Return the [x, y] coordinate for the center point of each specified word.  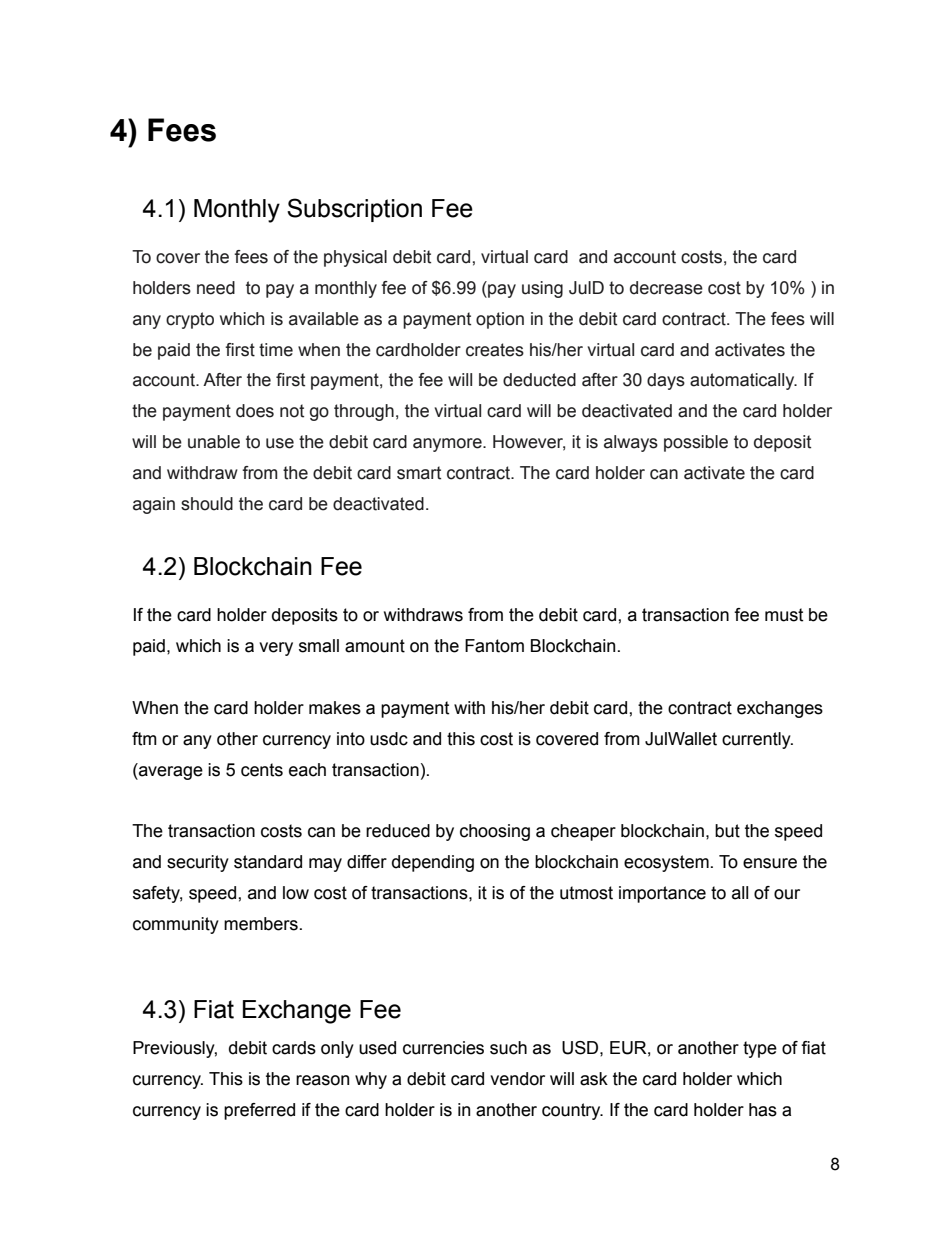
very [276, 649]
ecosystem [666, 863]
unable [214, 442]
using [542, 289]
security [198, 863]
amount [375, 646]
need [216, 288]
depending [433, 863]
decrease [666, 288]
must [784, 615]
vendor [517, 1079]
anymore [448, 445]
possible [696, 443]
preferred [259, 1111]
